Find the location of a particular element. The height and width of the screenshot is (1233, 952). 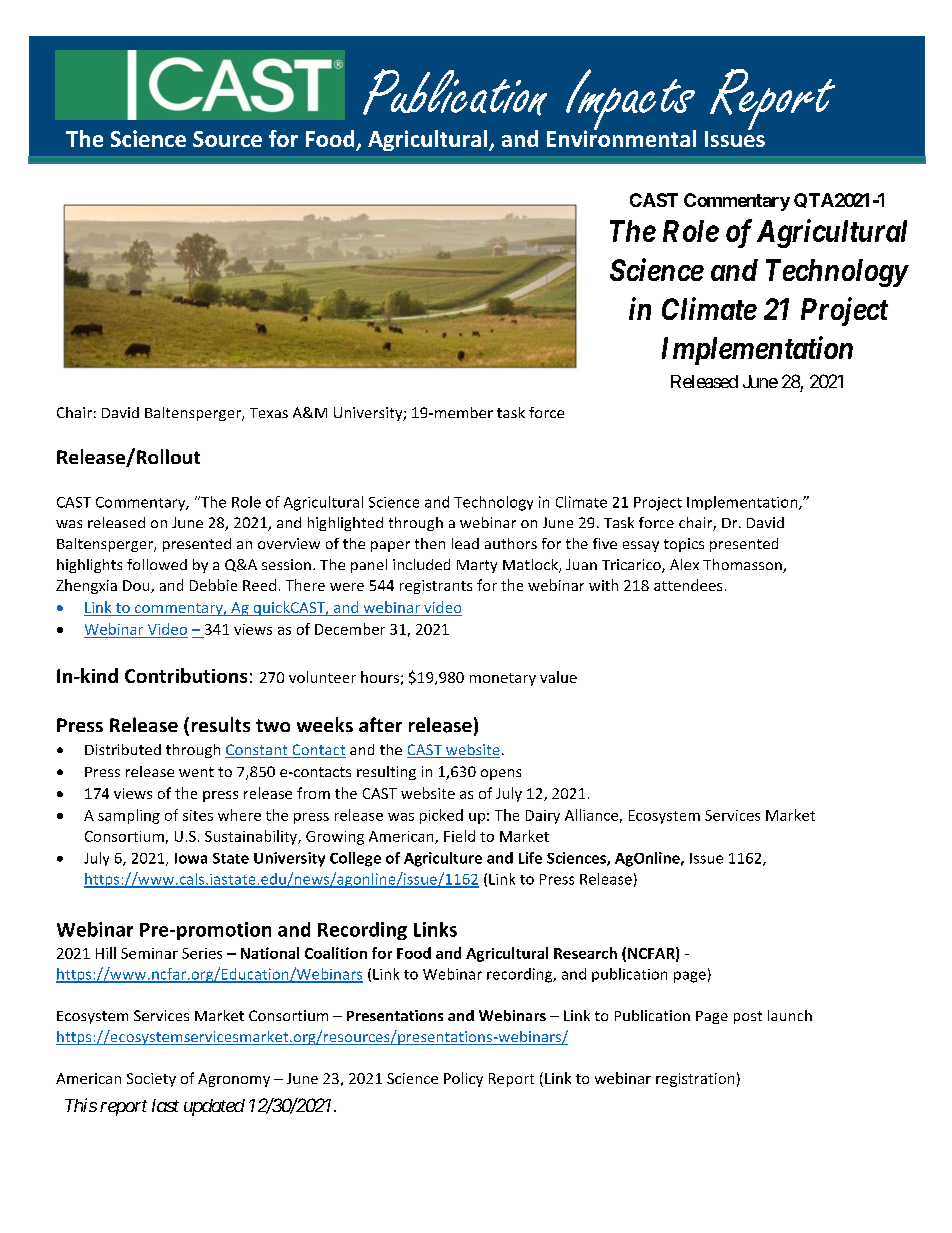

topics is located at coordinates (684, 545).
